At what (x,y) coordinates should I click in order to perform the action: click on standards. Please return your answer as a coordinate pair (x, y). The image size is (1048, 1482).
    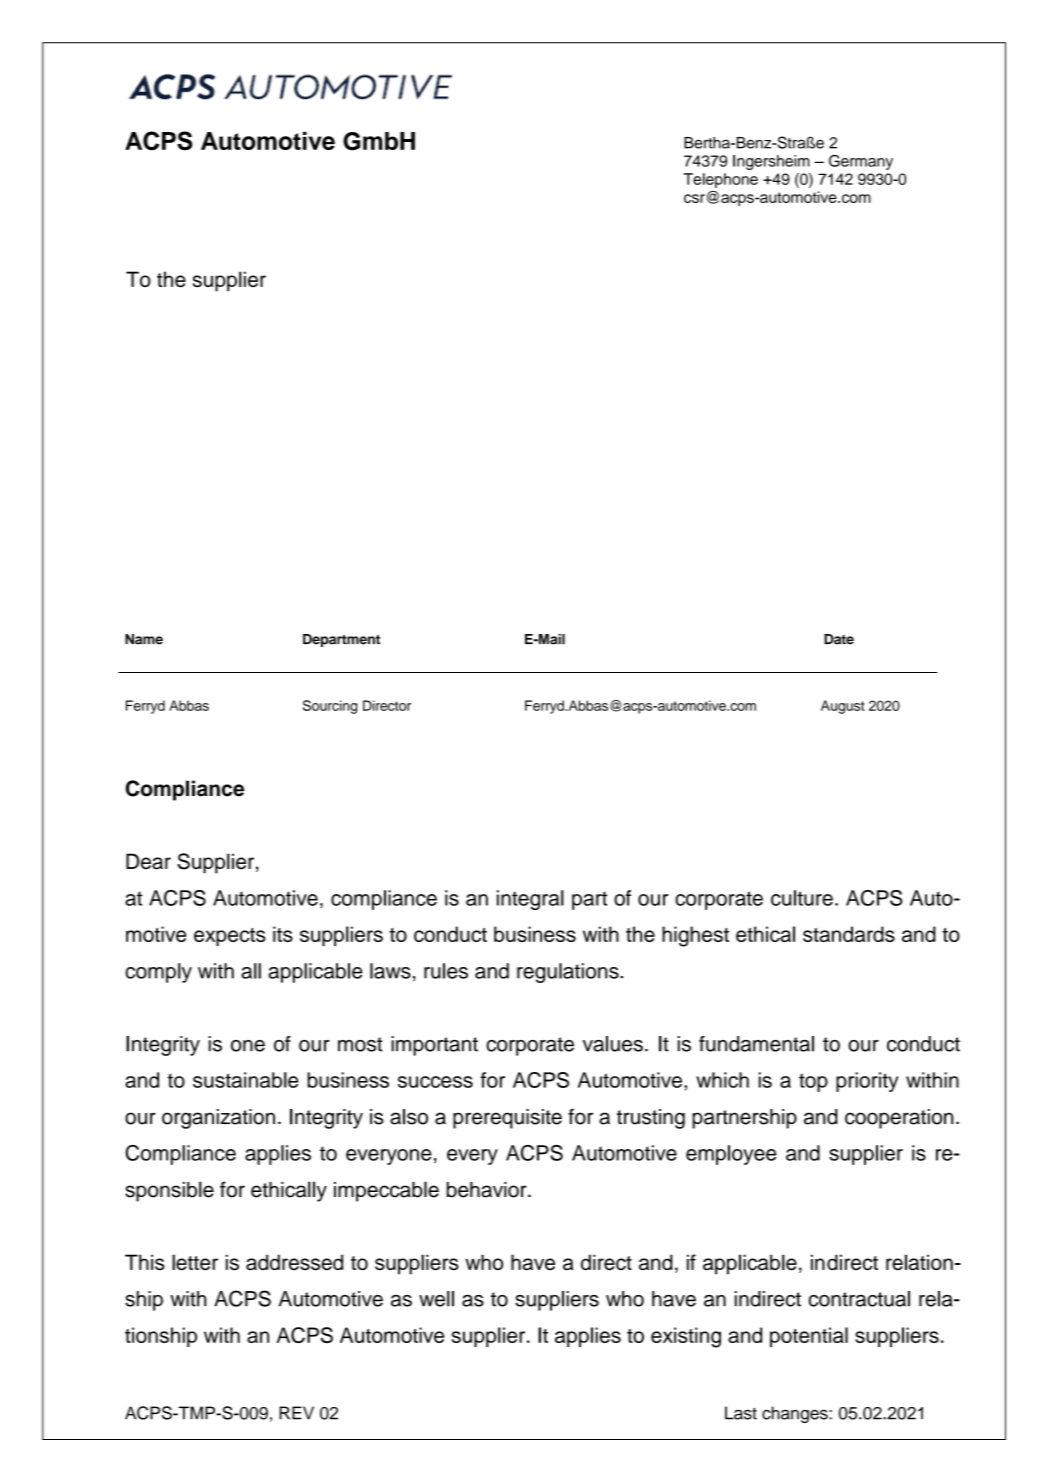
    Looking at the image, I should click on (849, 934).
